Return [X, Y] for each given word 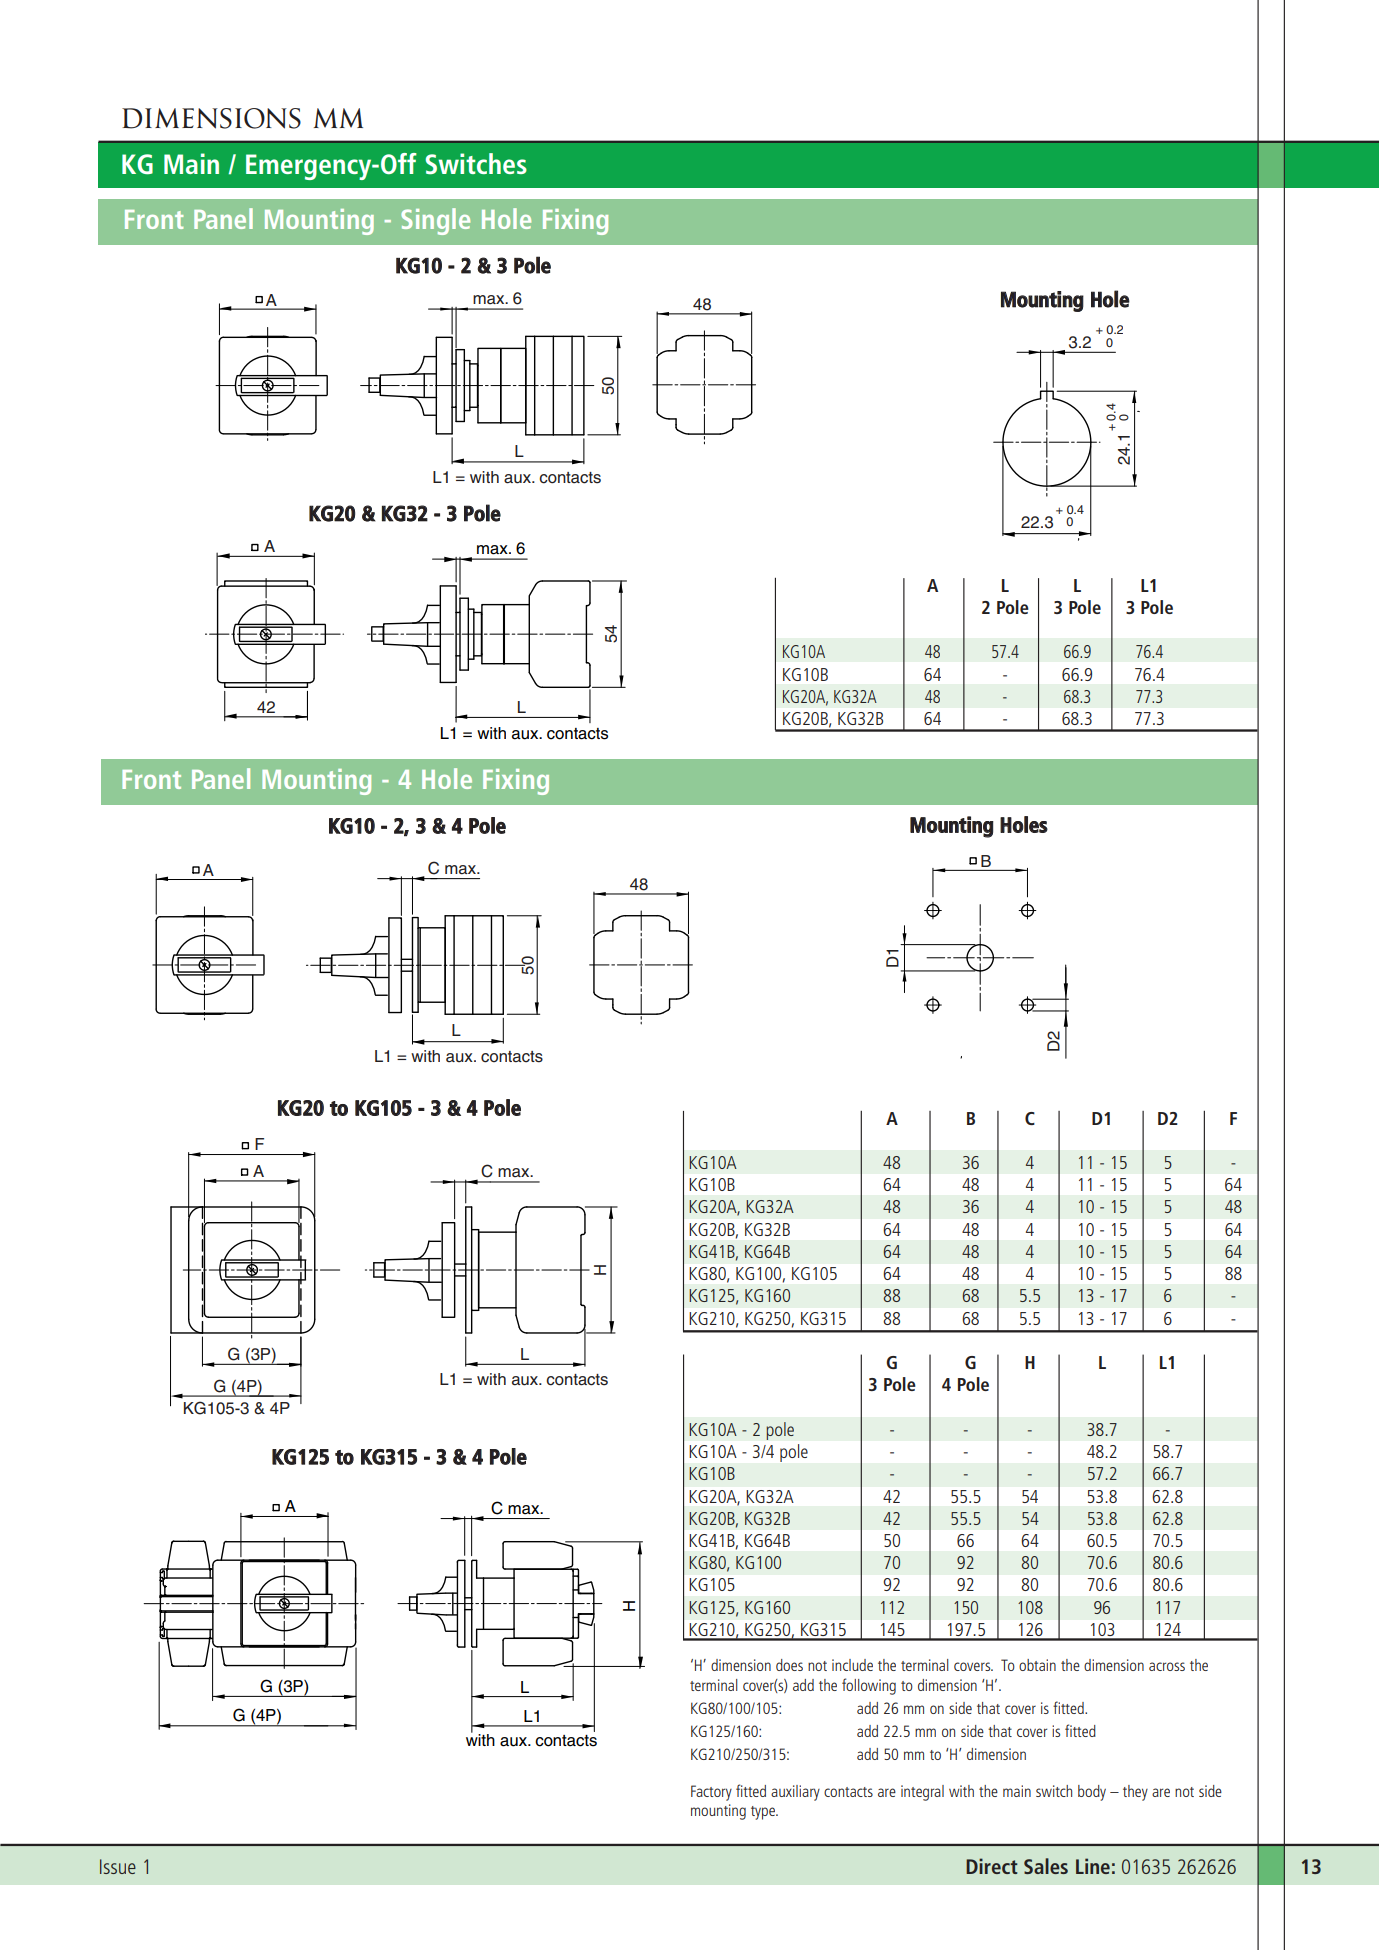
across [1167, 1666]
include [852, 1665]
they [1135, 1793]
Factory [711, 1793]
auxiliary [795, 1793]
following [869, 1686]
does [789, 1665]
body [1092, 1793]
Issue [118, 1866]
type [764, 1813]
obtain [1037, 1665]
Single [435, 221]
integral [922, 1793]
